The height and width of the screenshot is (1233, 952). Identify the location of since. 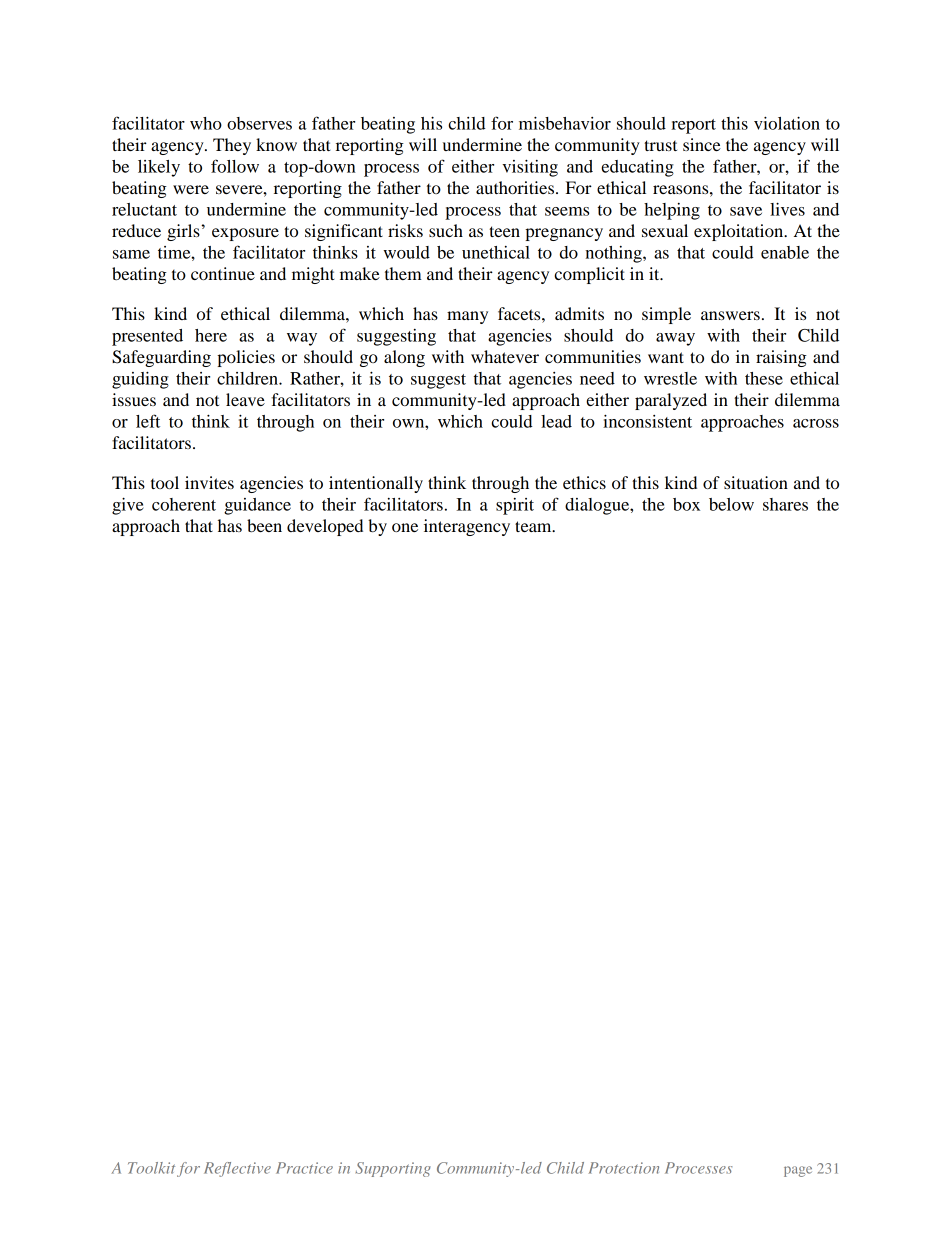
(702, 144).
